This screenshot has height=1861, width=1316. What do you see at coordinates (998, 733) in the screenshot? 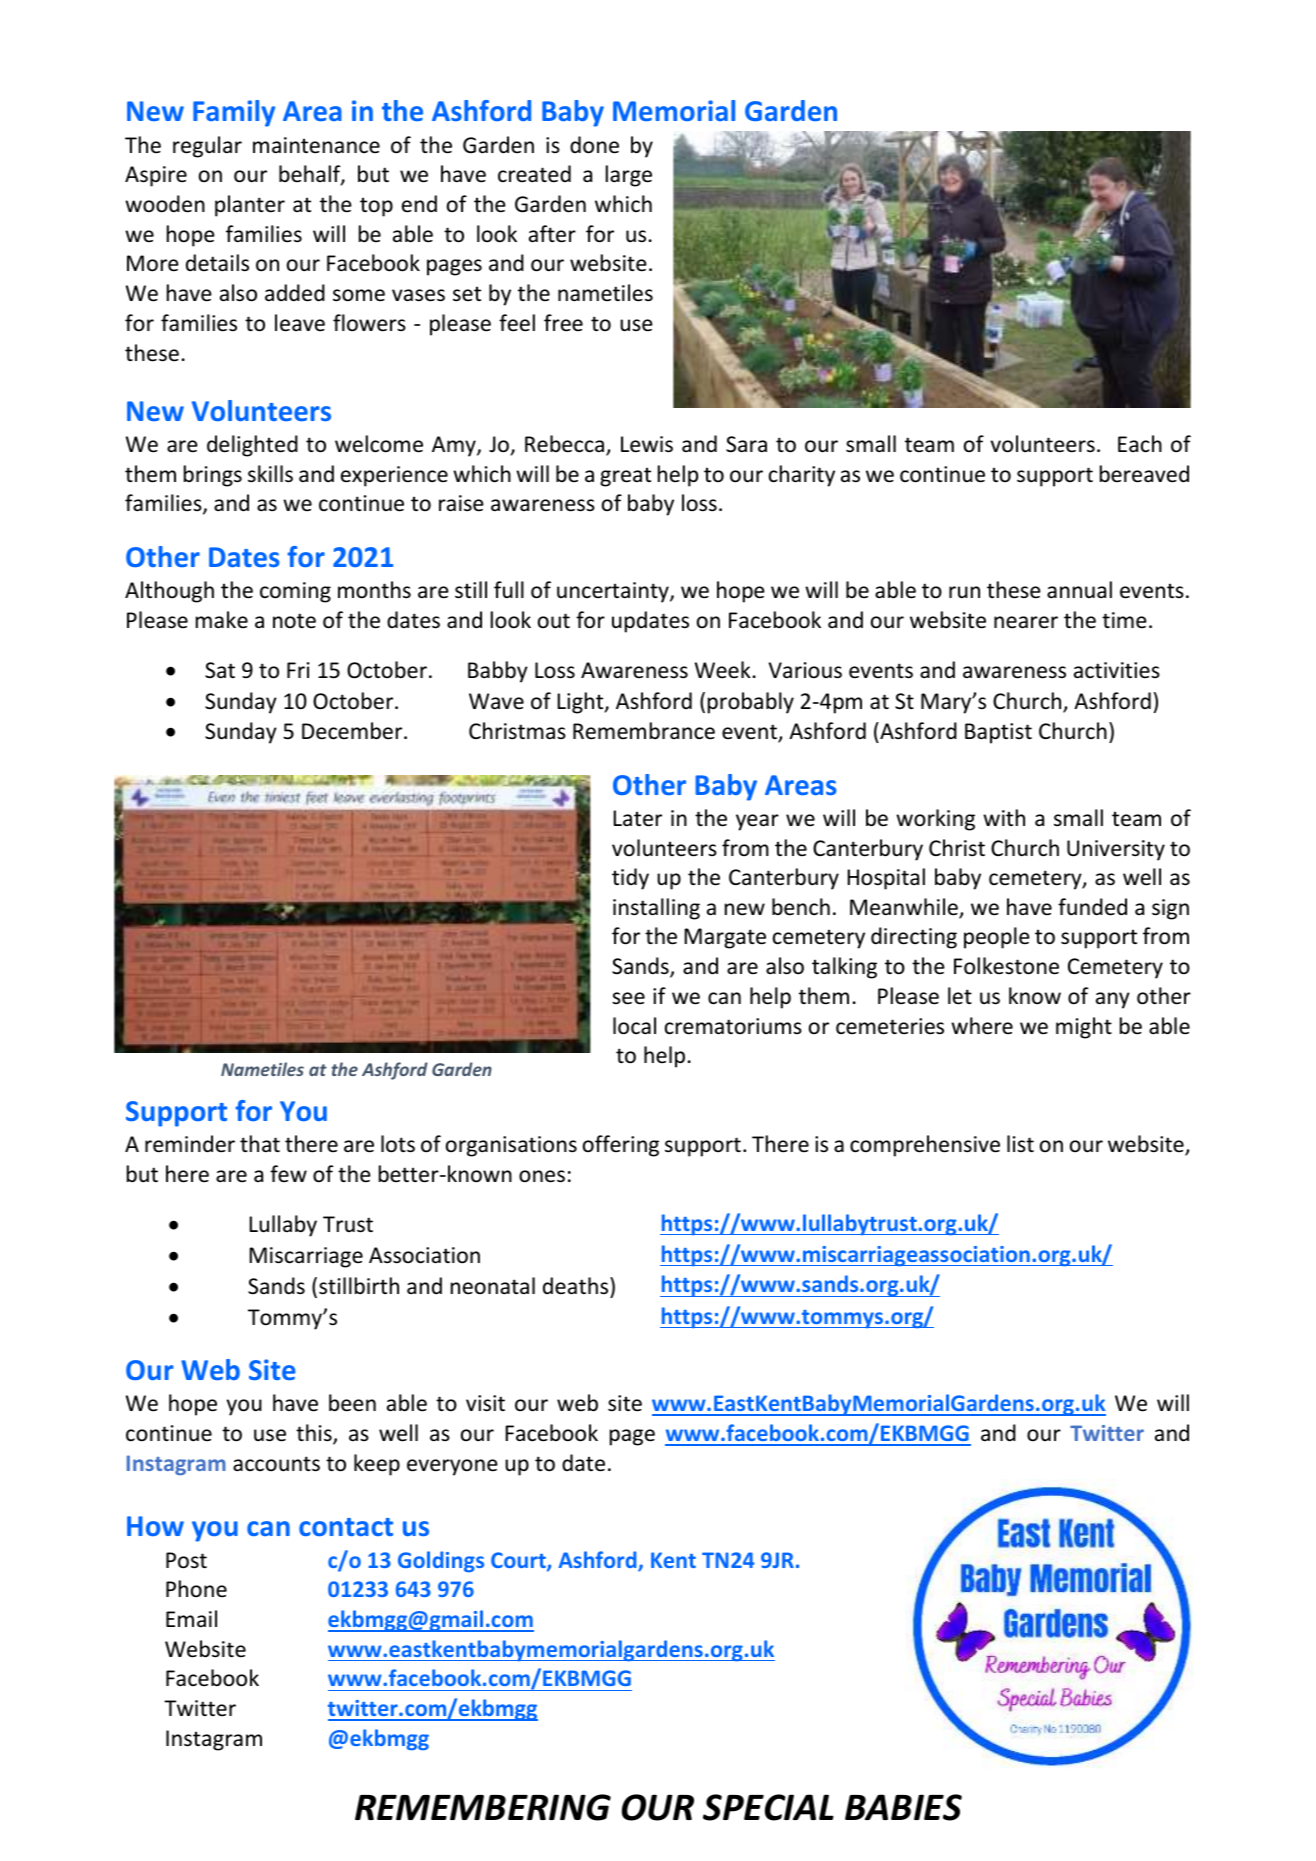
I see `Baptist` at bounding box center [998, 733].
